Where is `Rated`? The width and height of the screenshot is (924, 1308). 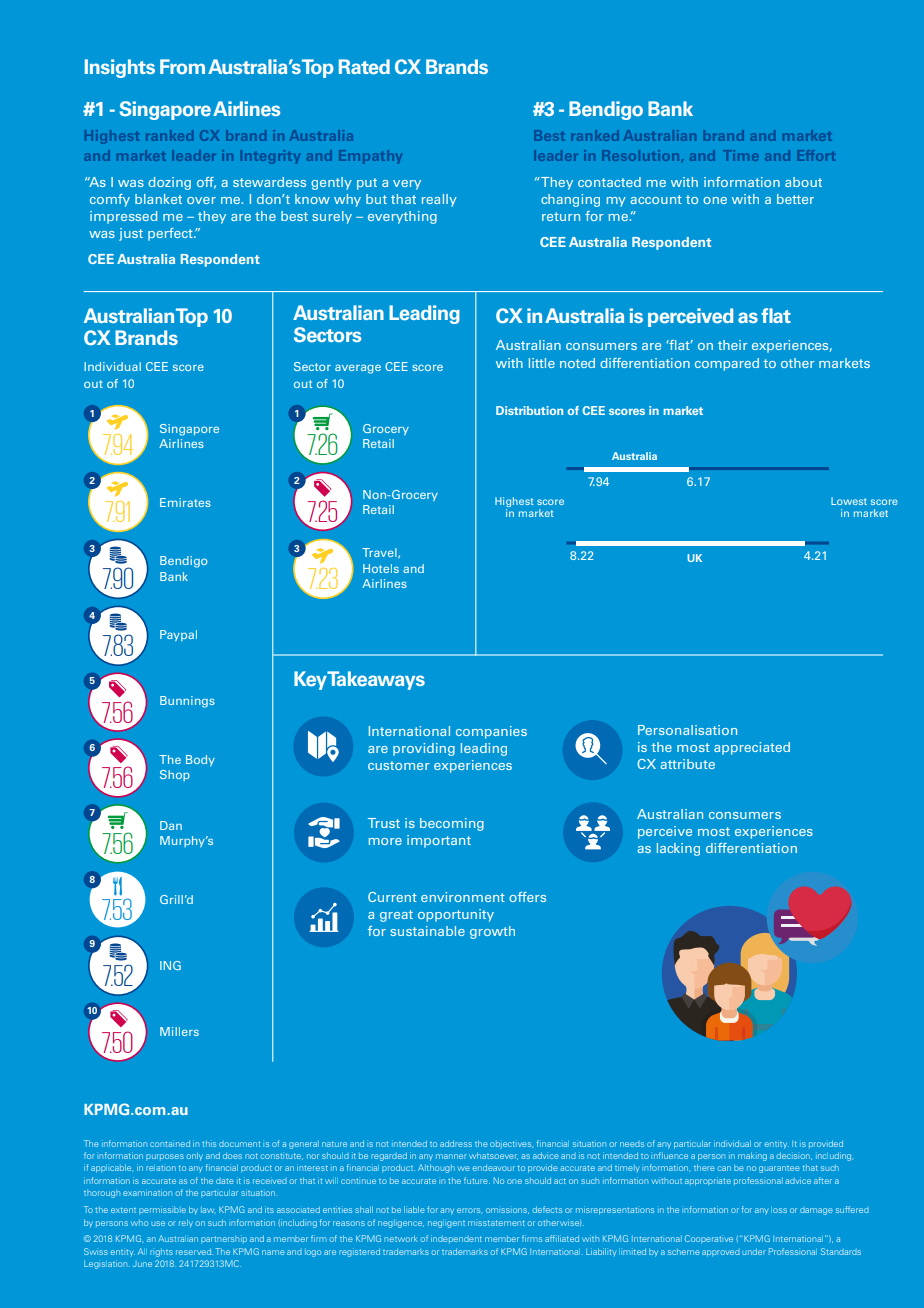
Rated is located at coordinates (364, 67).
